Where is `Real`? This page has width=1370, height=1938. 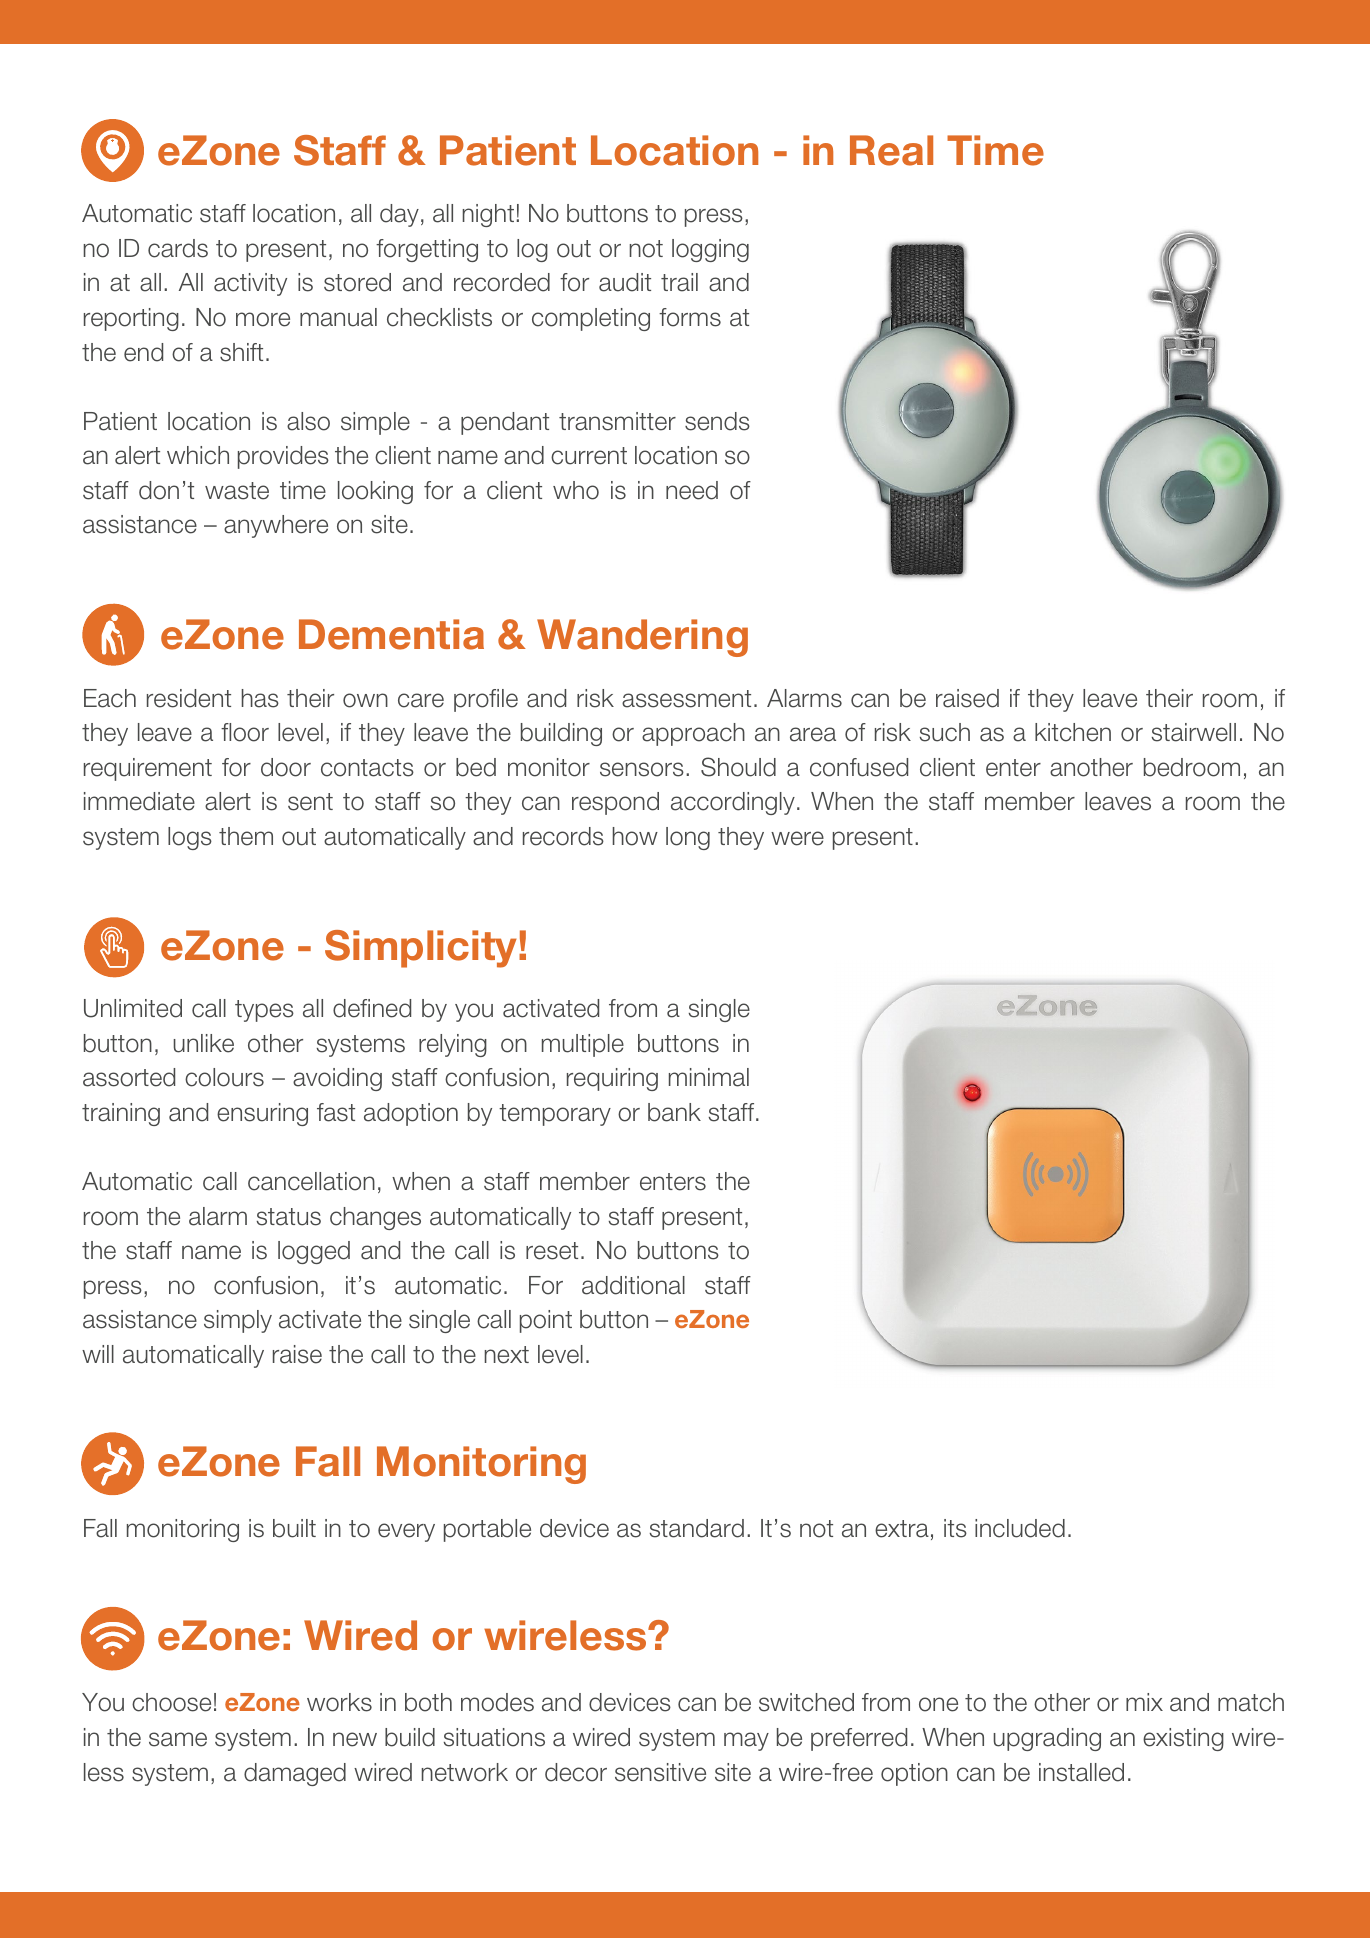
Real is located at coordinates (891, 150).
